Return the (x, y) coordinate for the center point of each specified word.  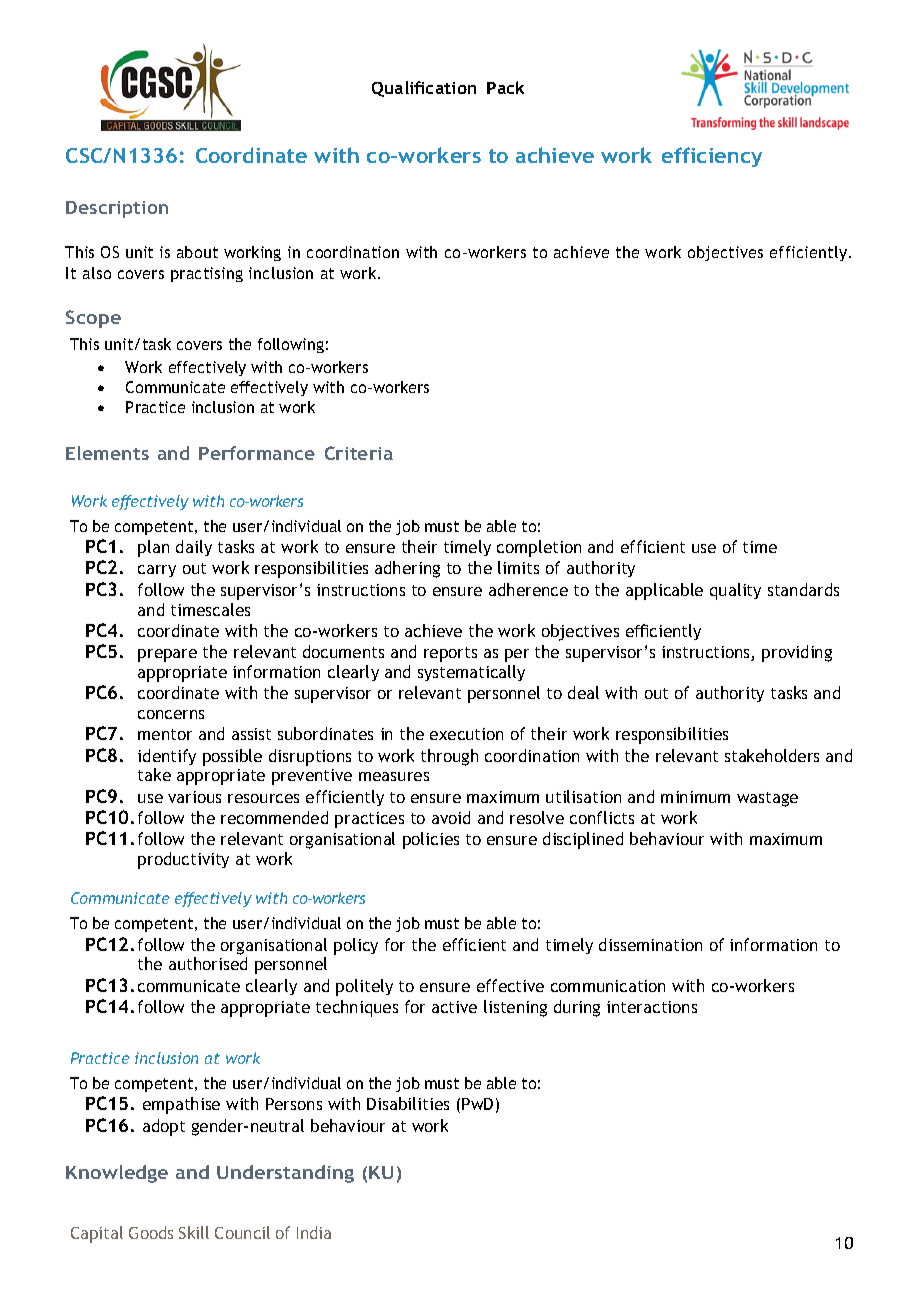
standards (803, 589)
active (454, 1007)
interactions (652, 1007)
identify (167, 757)
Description (117, 209)
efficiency (712, 157)
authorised (208, 963)
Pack (505, 87)
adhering (407, 569)
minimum (695, 797)
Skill (194, 1232)
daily (194, 548)
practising (207, 274)
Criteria (359, 453)
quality (735, 591)
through (449, 757)
